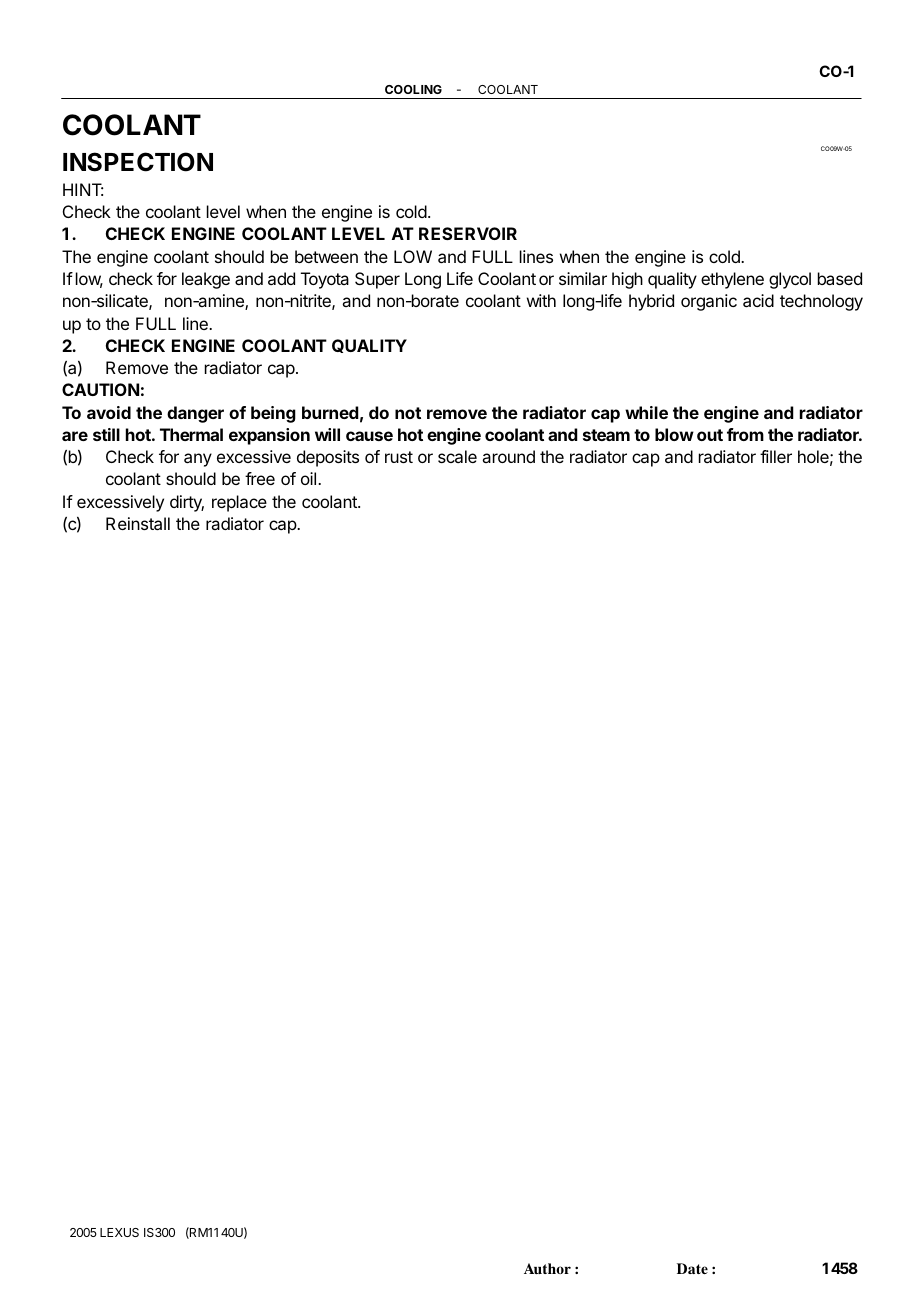  Describe the element at coordinates (239, 503) in the page. I see `replace` at that location.
